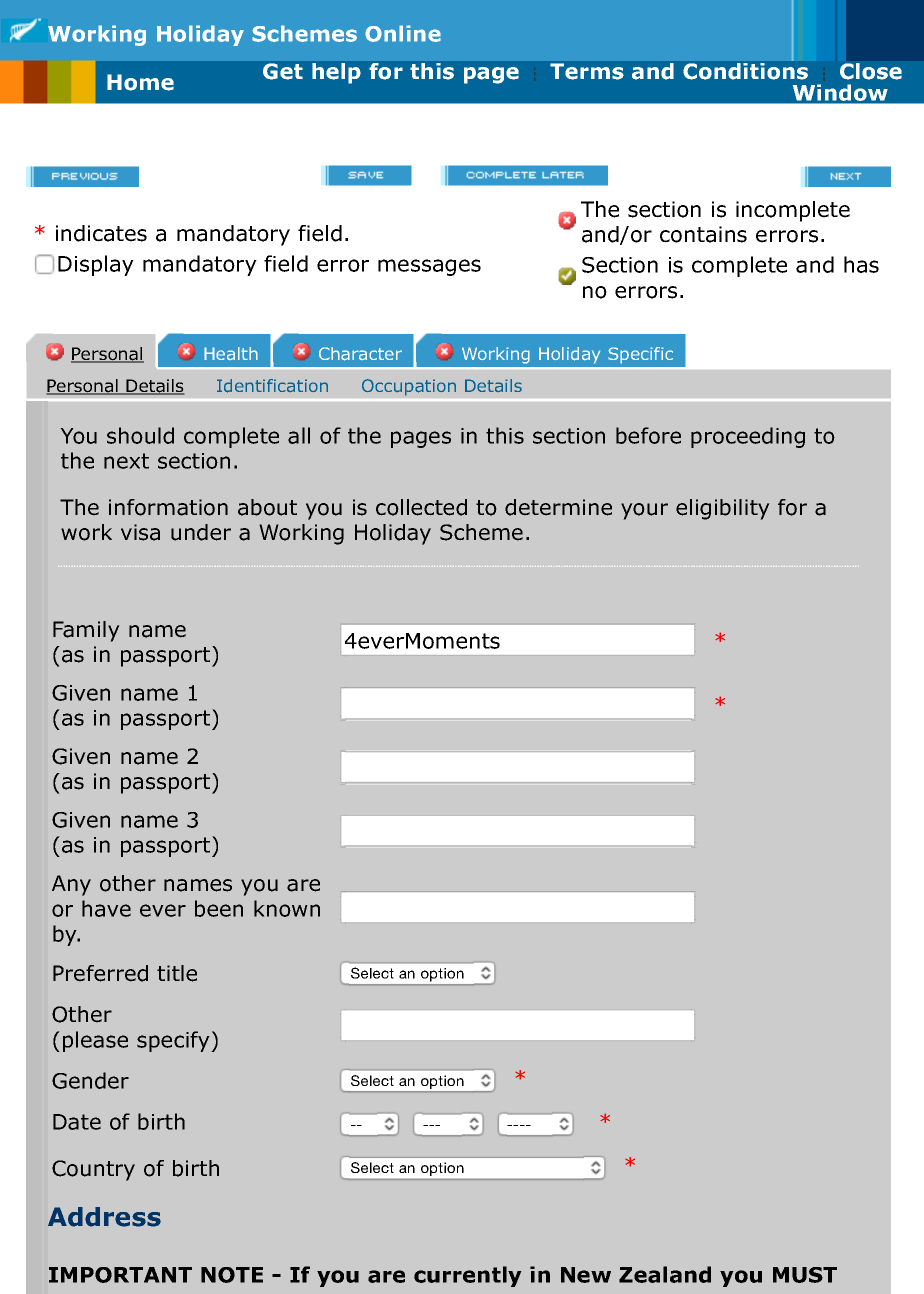 Image resolution: width=924 pixels, height=1294 pixels. What do you see at coordinates (120, 1275) in the page?
I see `IMPORTANT` at bounding box center [120, 1275].
